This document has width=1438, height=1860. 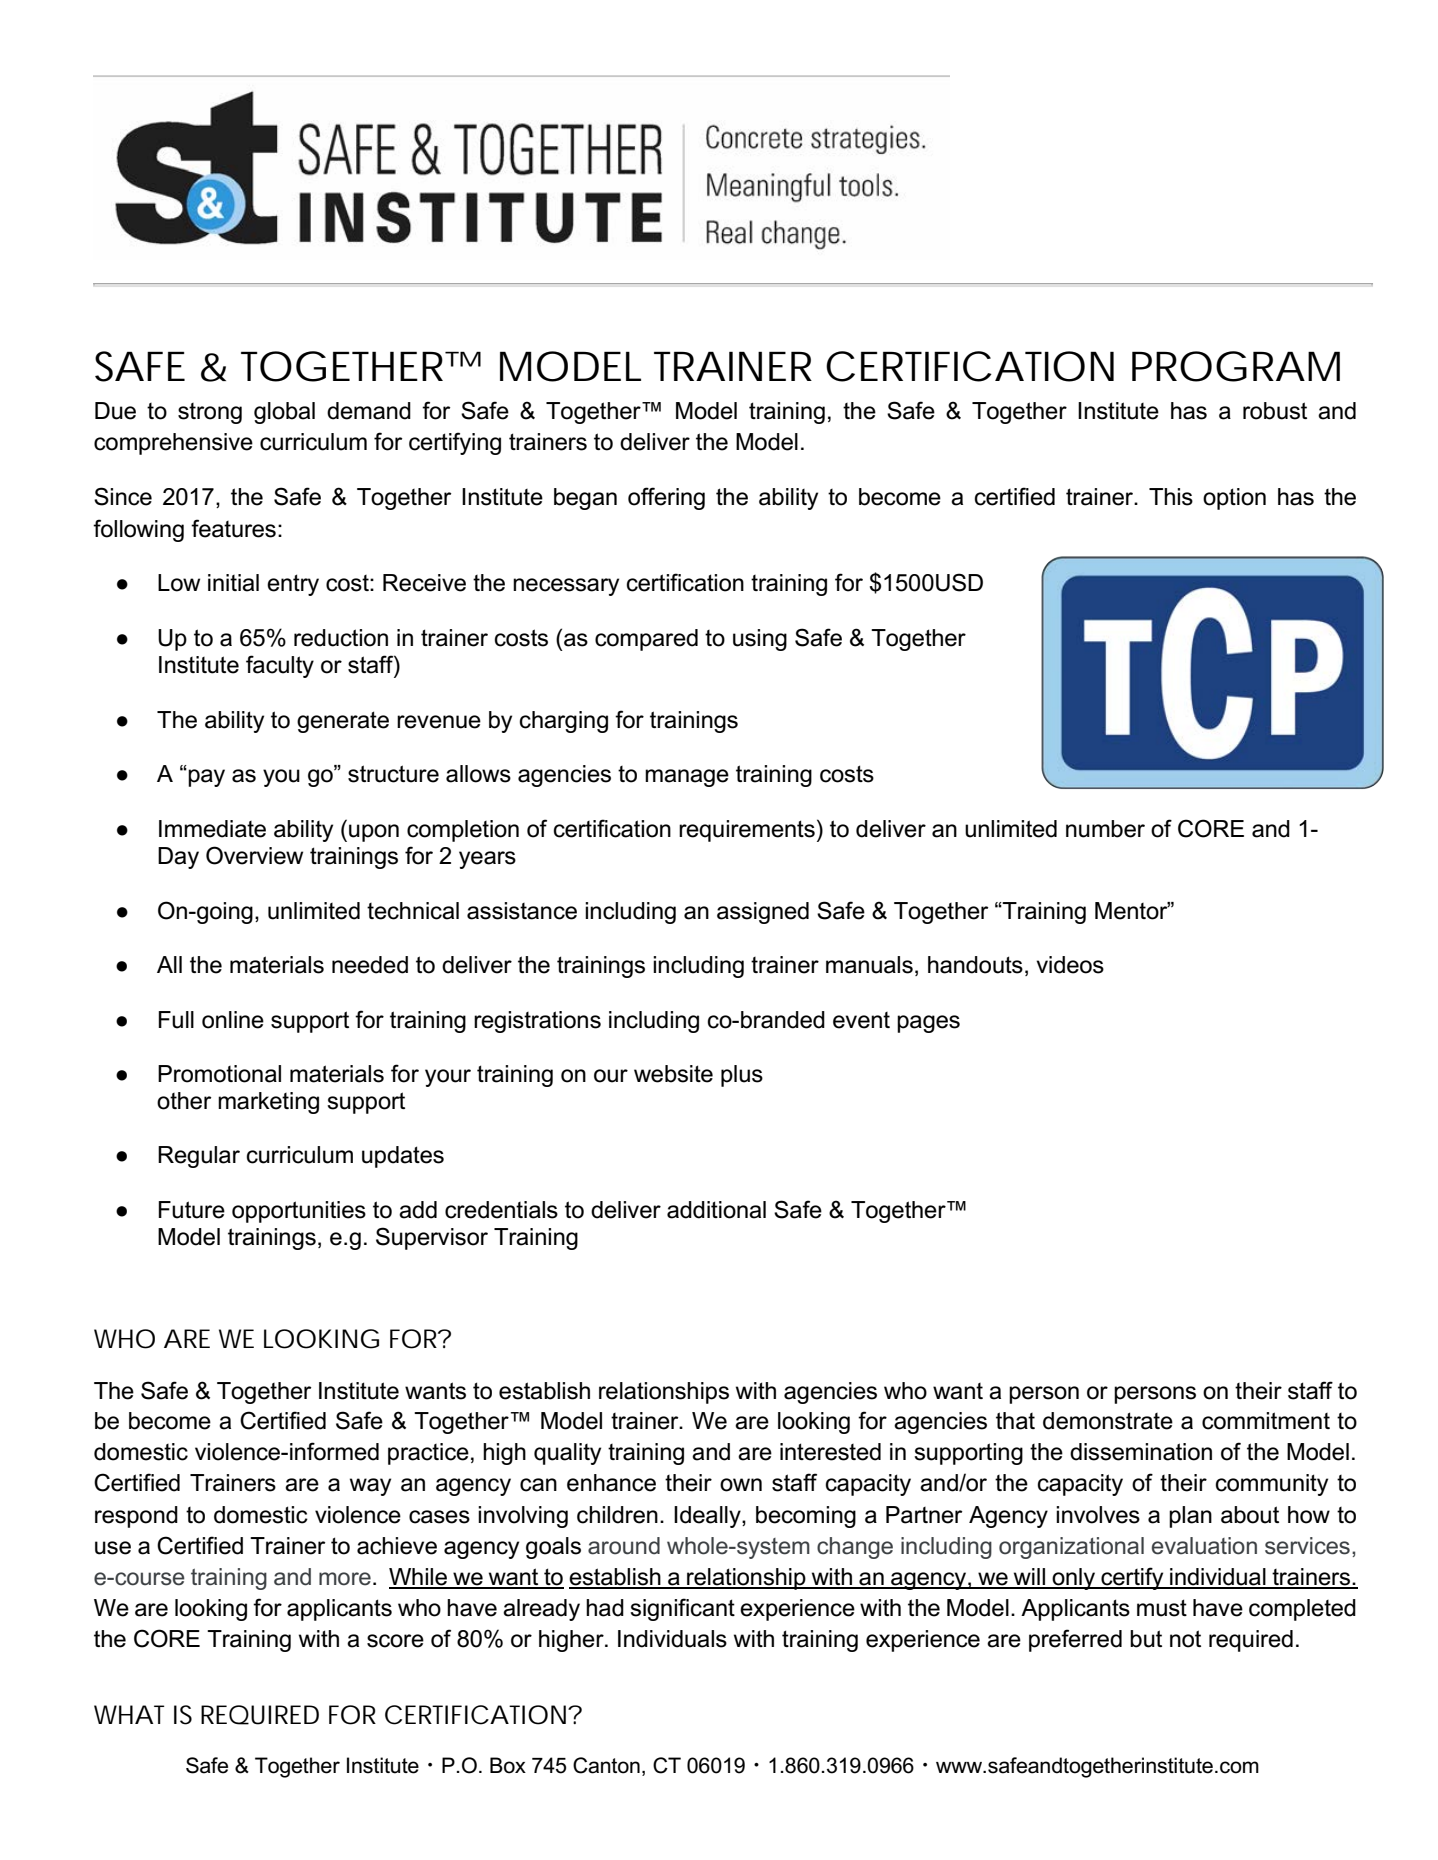 I want to click on global, so click(x=284, y=413).
